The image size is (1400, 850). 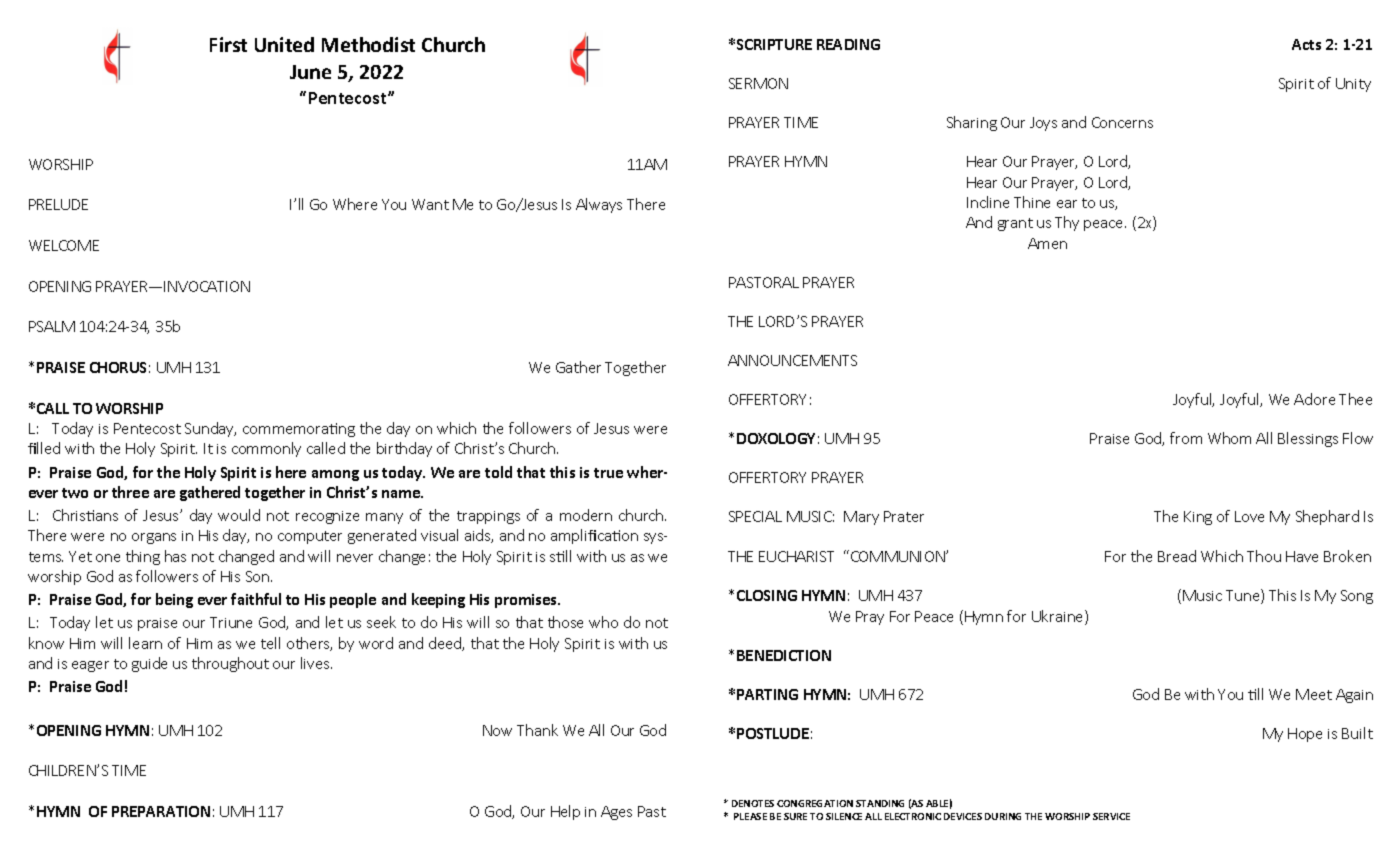 I want to click on SERMON, so click(x=758, y=83).
